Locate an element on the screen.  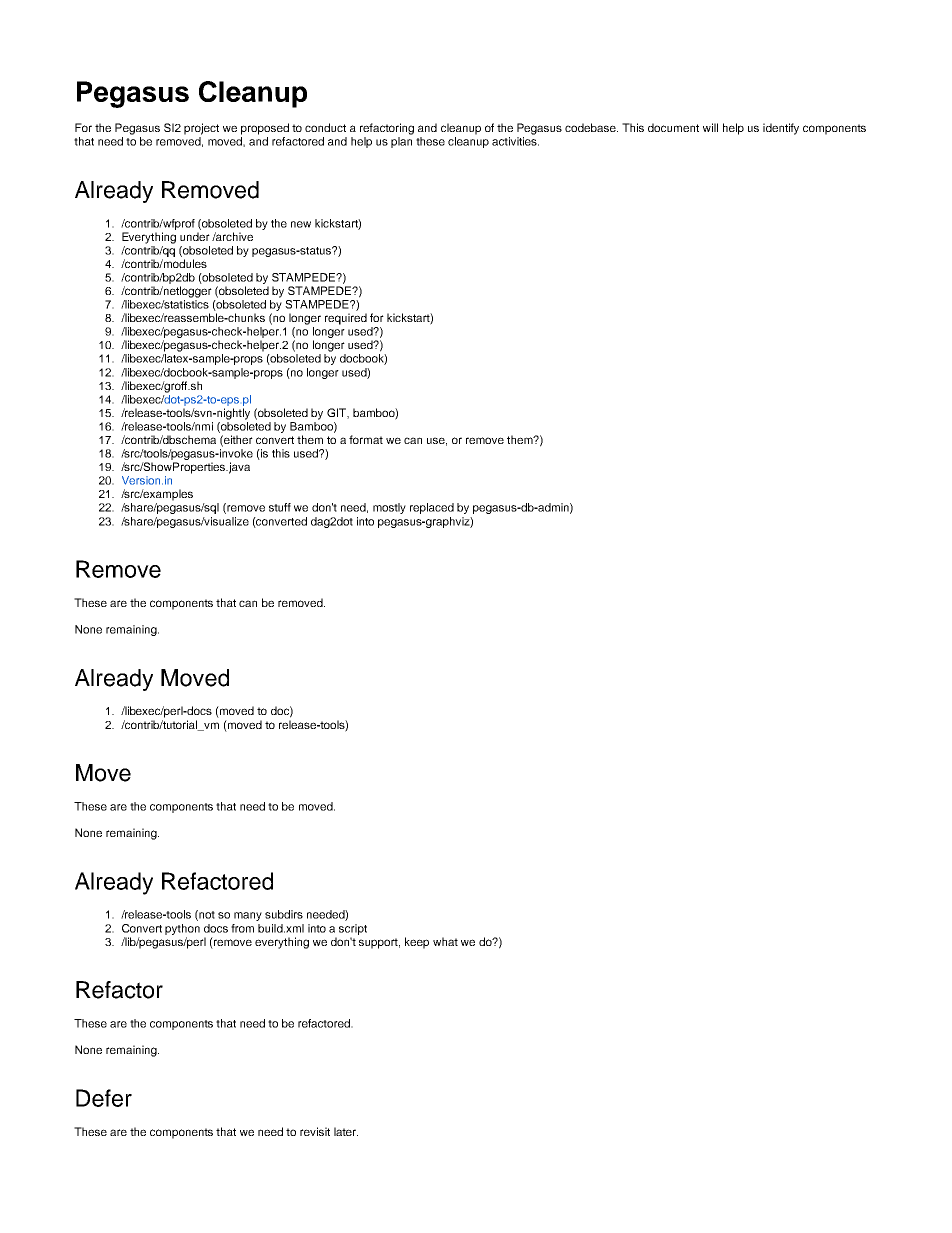
Defer is located at coordinates (104, 1098).
